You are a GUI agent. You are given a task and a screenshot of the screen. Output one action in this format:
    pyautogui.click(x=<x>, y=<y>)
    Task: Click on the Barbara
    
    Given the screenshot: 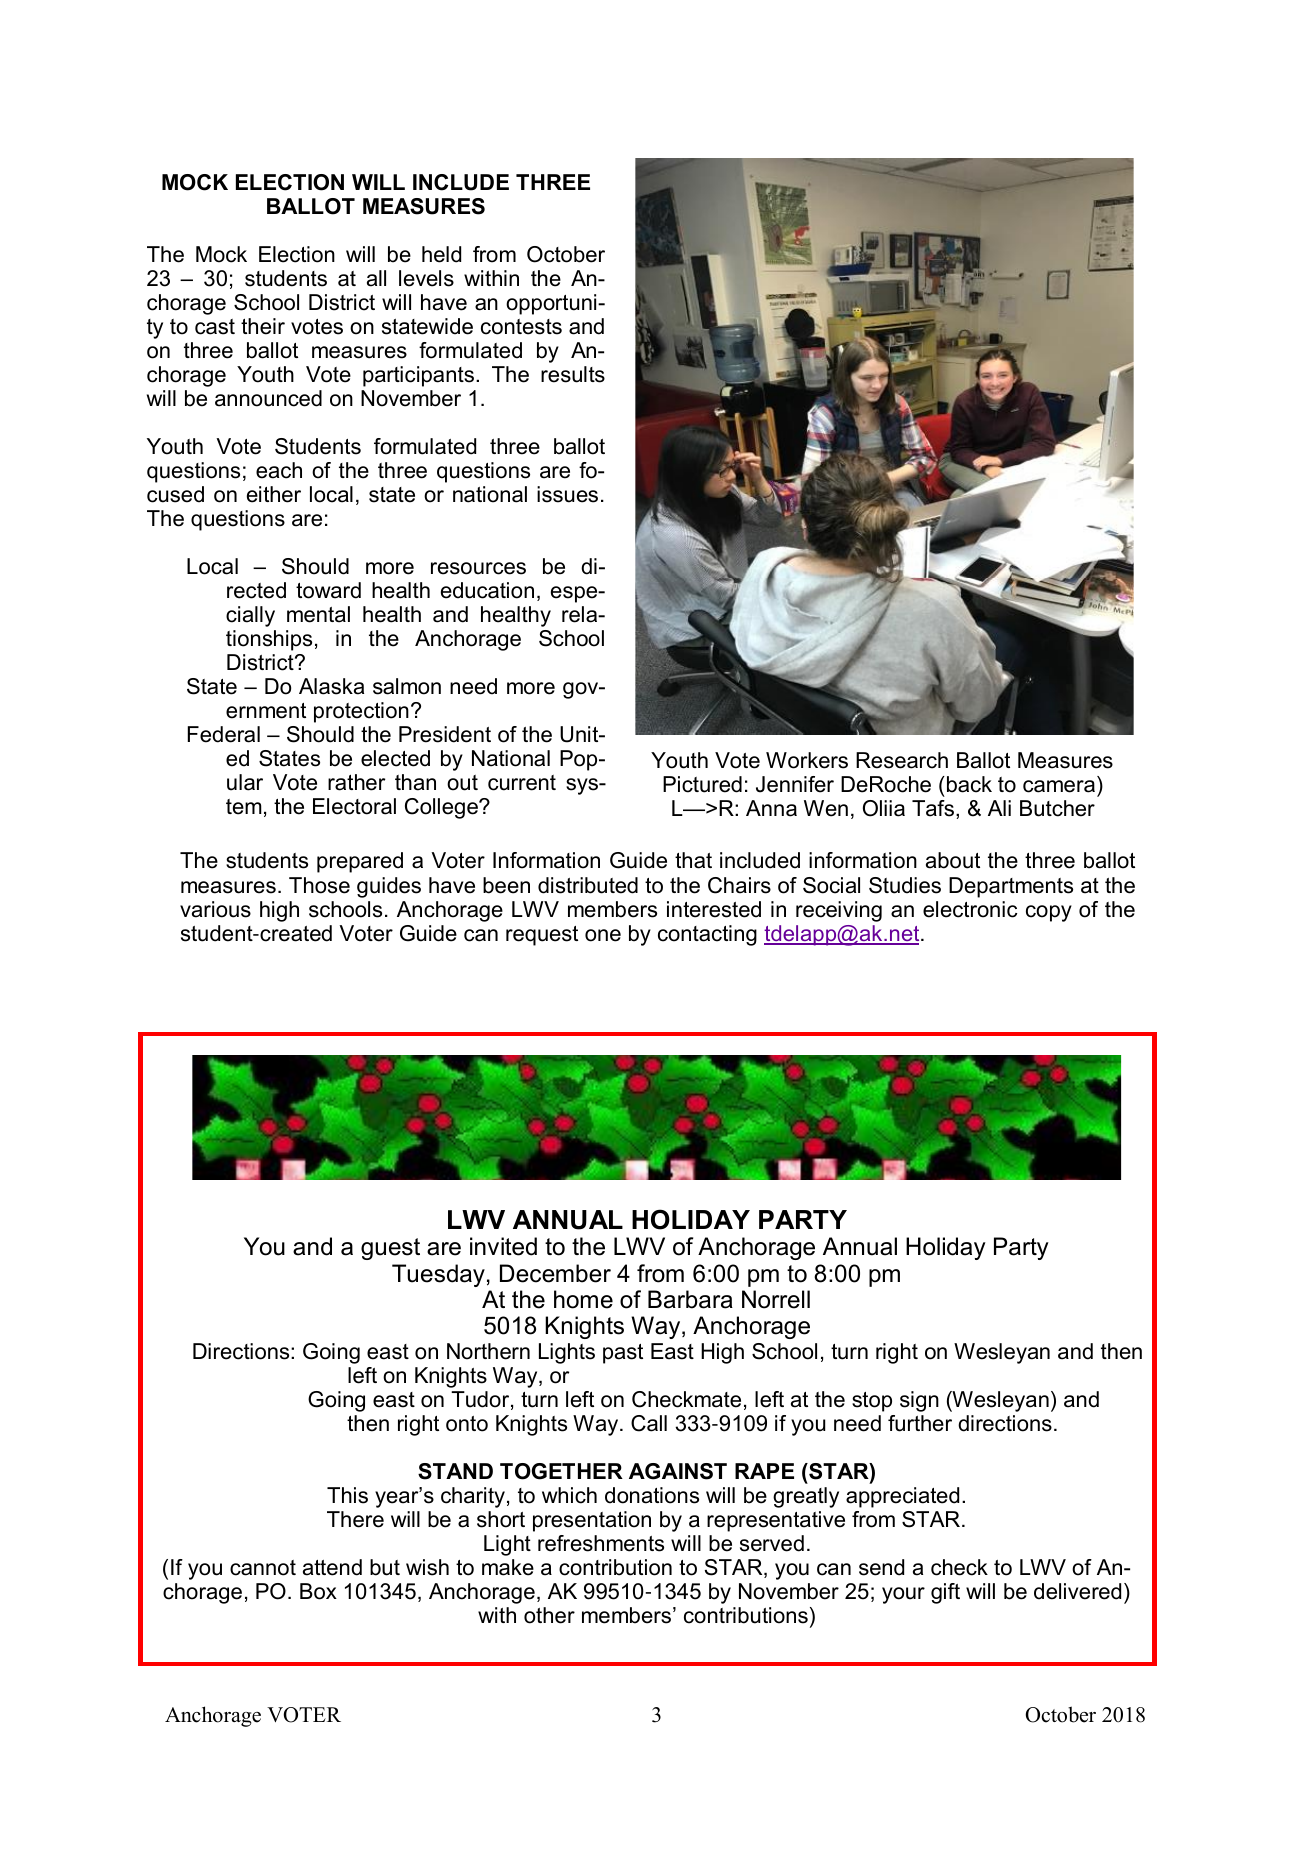 What is the action you would take?
    pyautogui.click(x=690, y=1299)
